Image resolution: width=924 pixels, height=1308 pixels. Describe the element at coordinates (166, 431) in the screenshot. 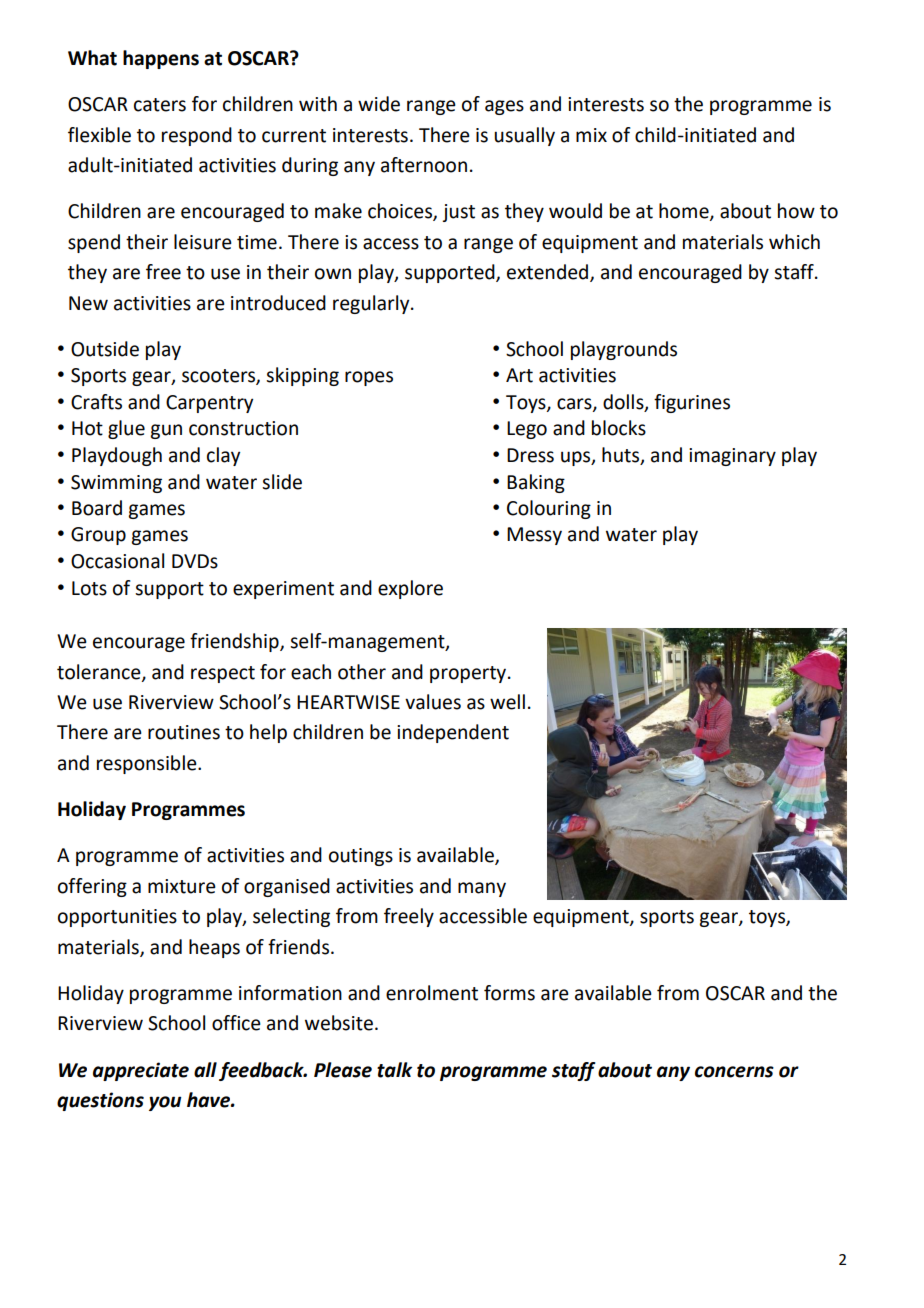

I see `gun` at that location.
